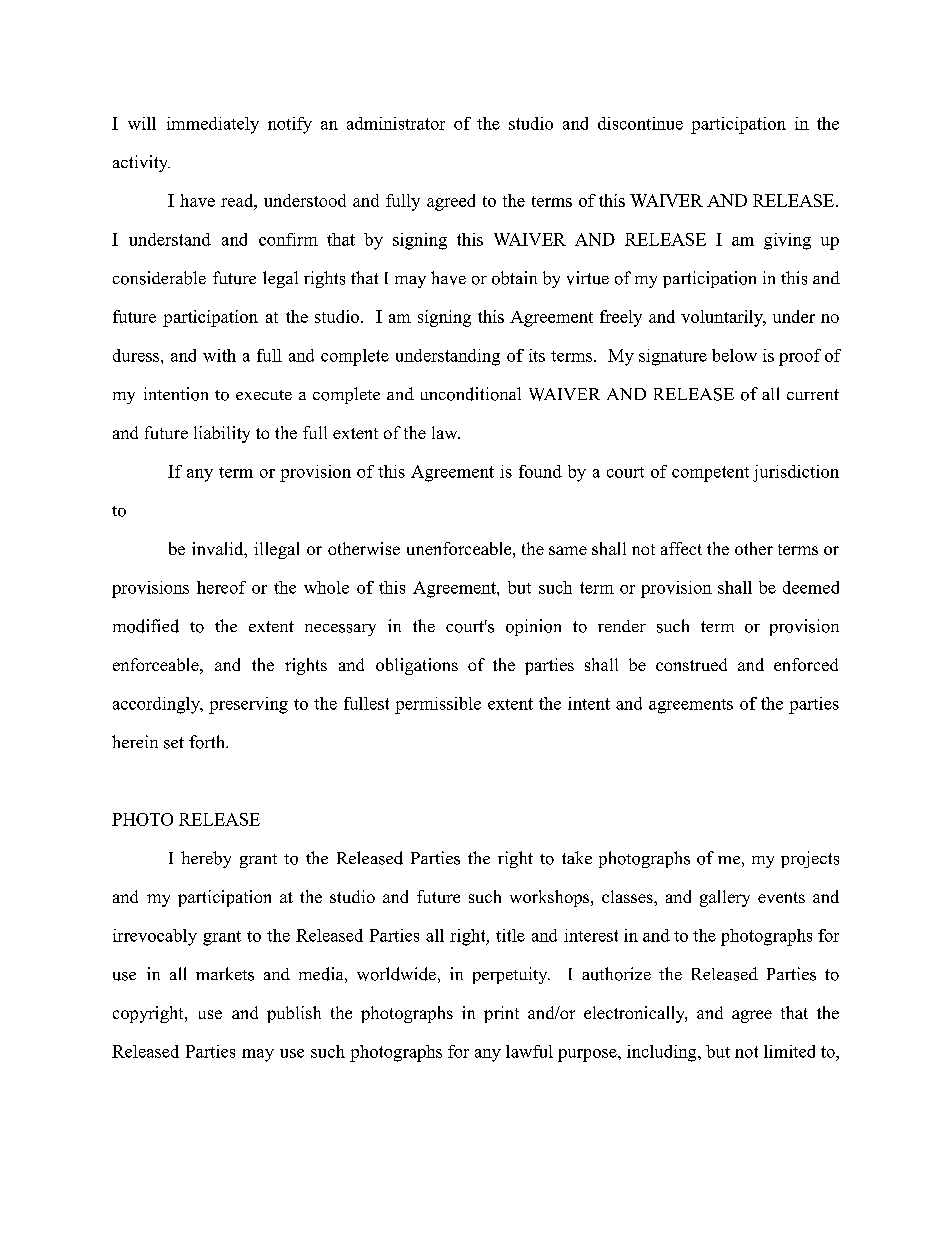 This image has height=1233, width=952. I want to click on discontinue, so click(640, 123).
